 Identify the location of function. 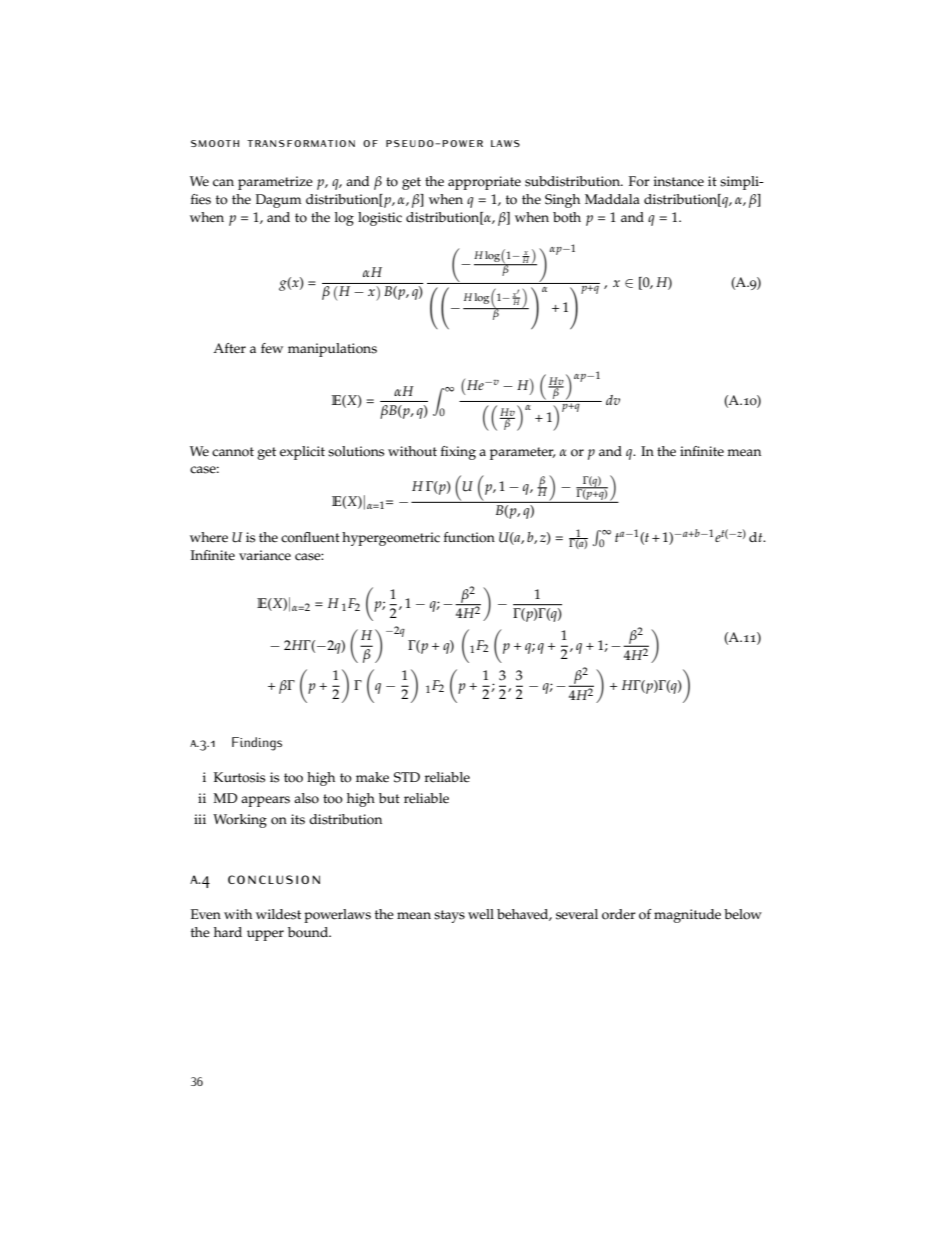
(469, 537).
